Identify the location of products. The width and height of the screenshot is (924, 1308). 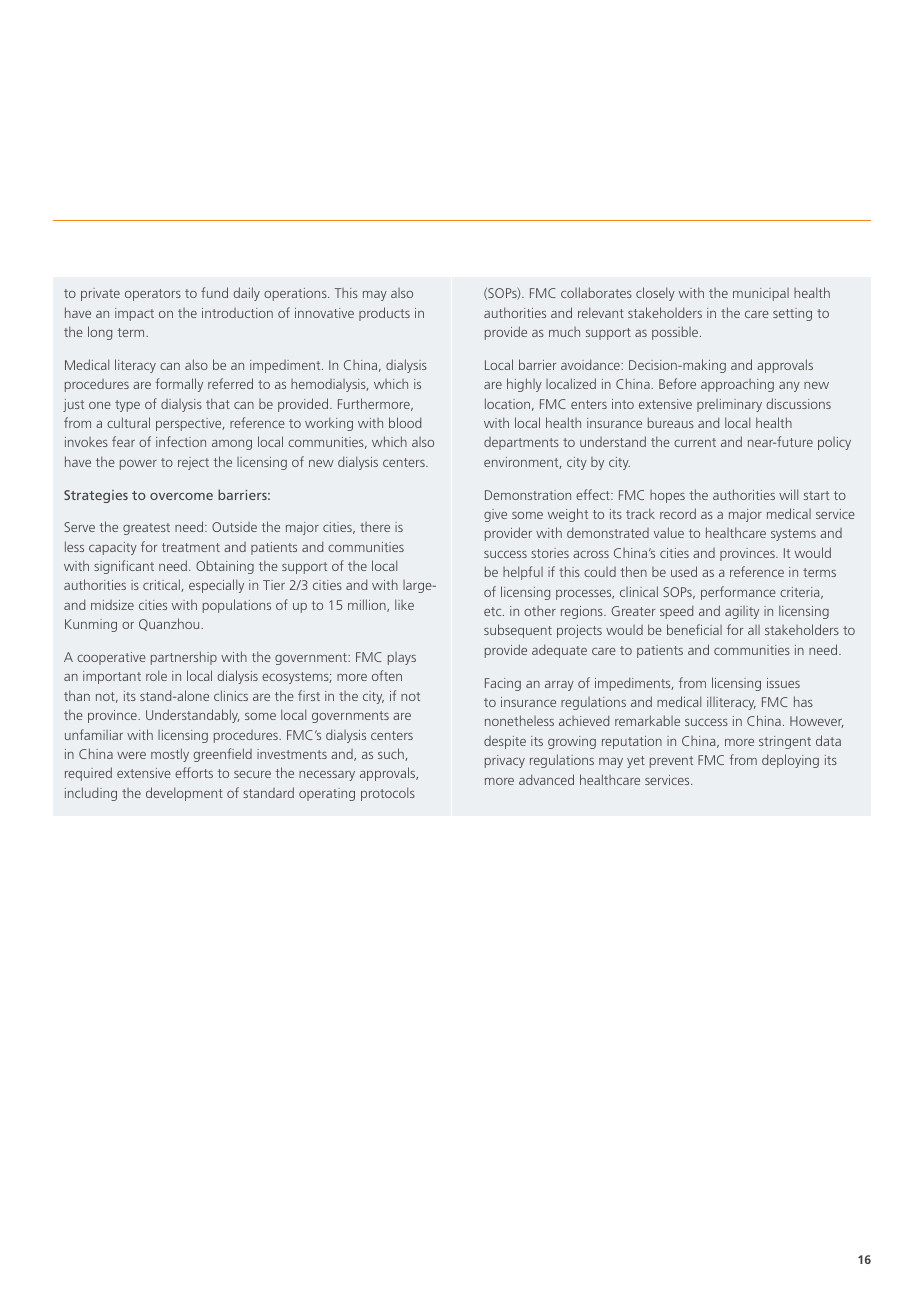
(384, 314).
